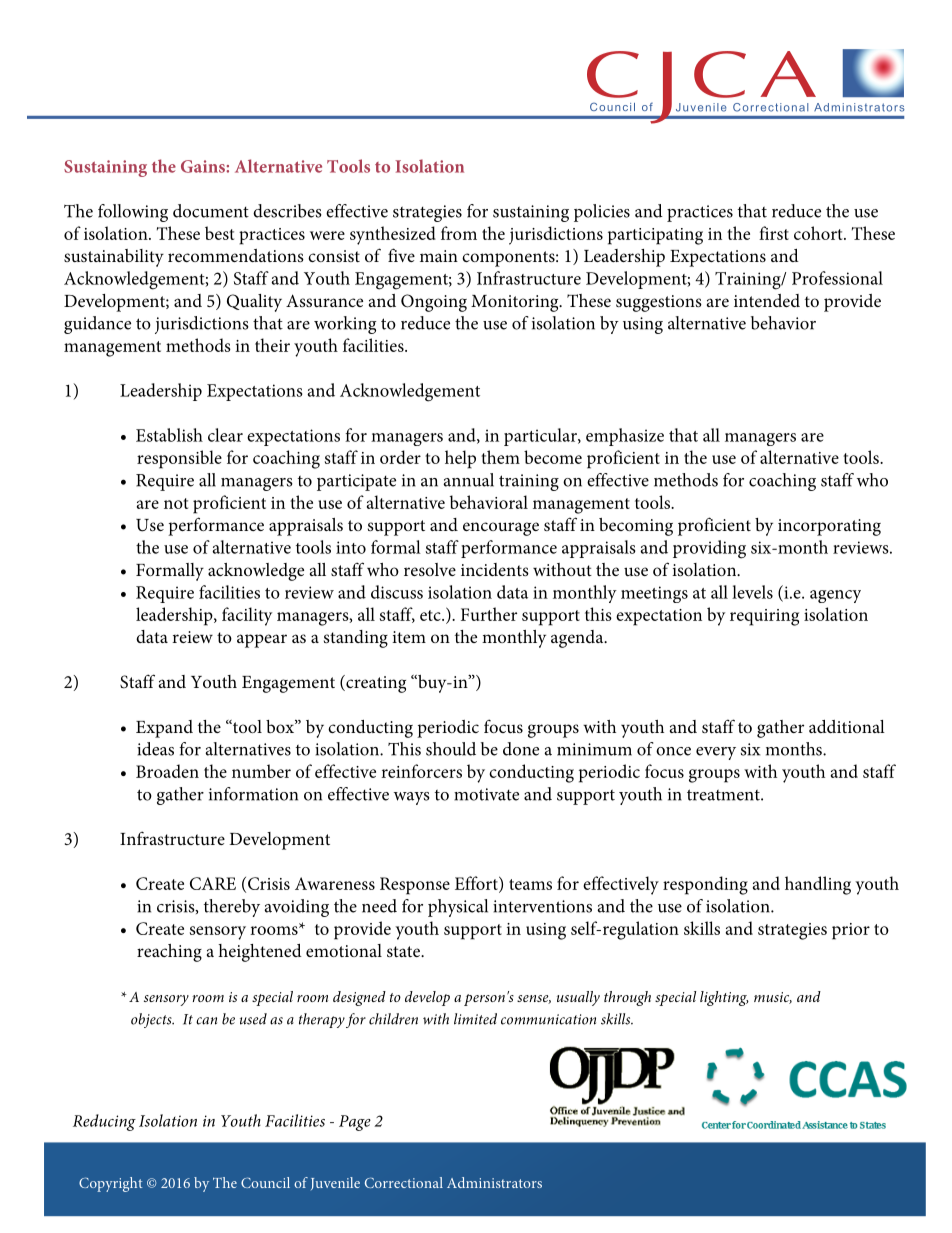 Image resolution: width=952 pixels, height=1233 pixels. Describe the element at coordinates (169, 953) in the document. I see `reaching` at that location.
